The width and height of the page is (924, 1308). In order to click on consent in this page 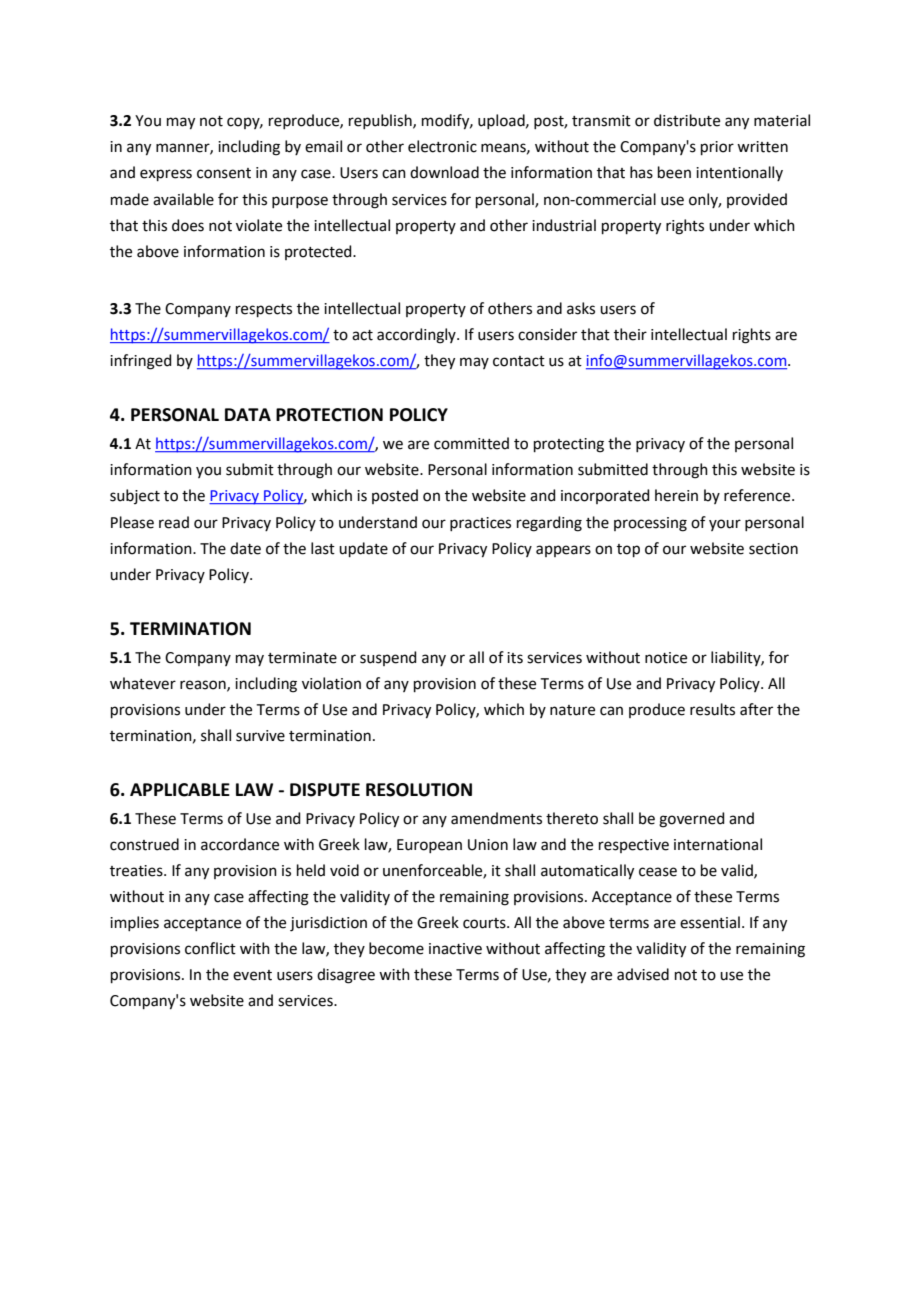, I will do `click(224, 173)`.
